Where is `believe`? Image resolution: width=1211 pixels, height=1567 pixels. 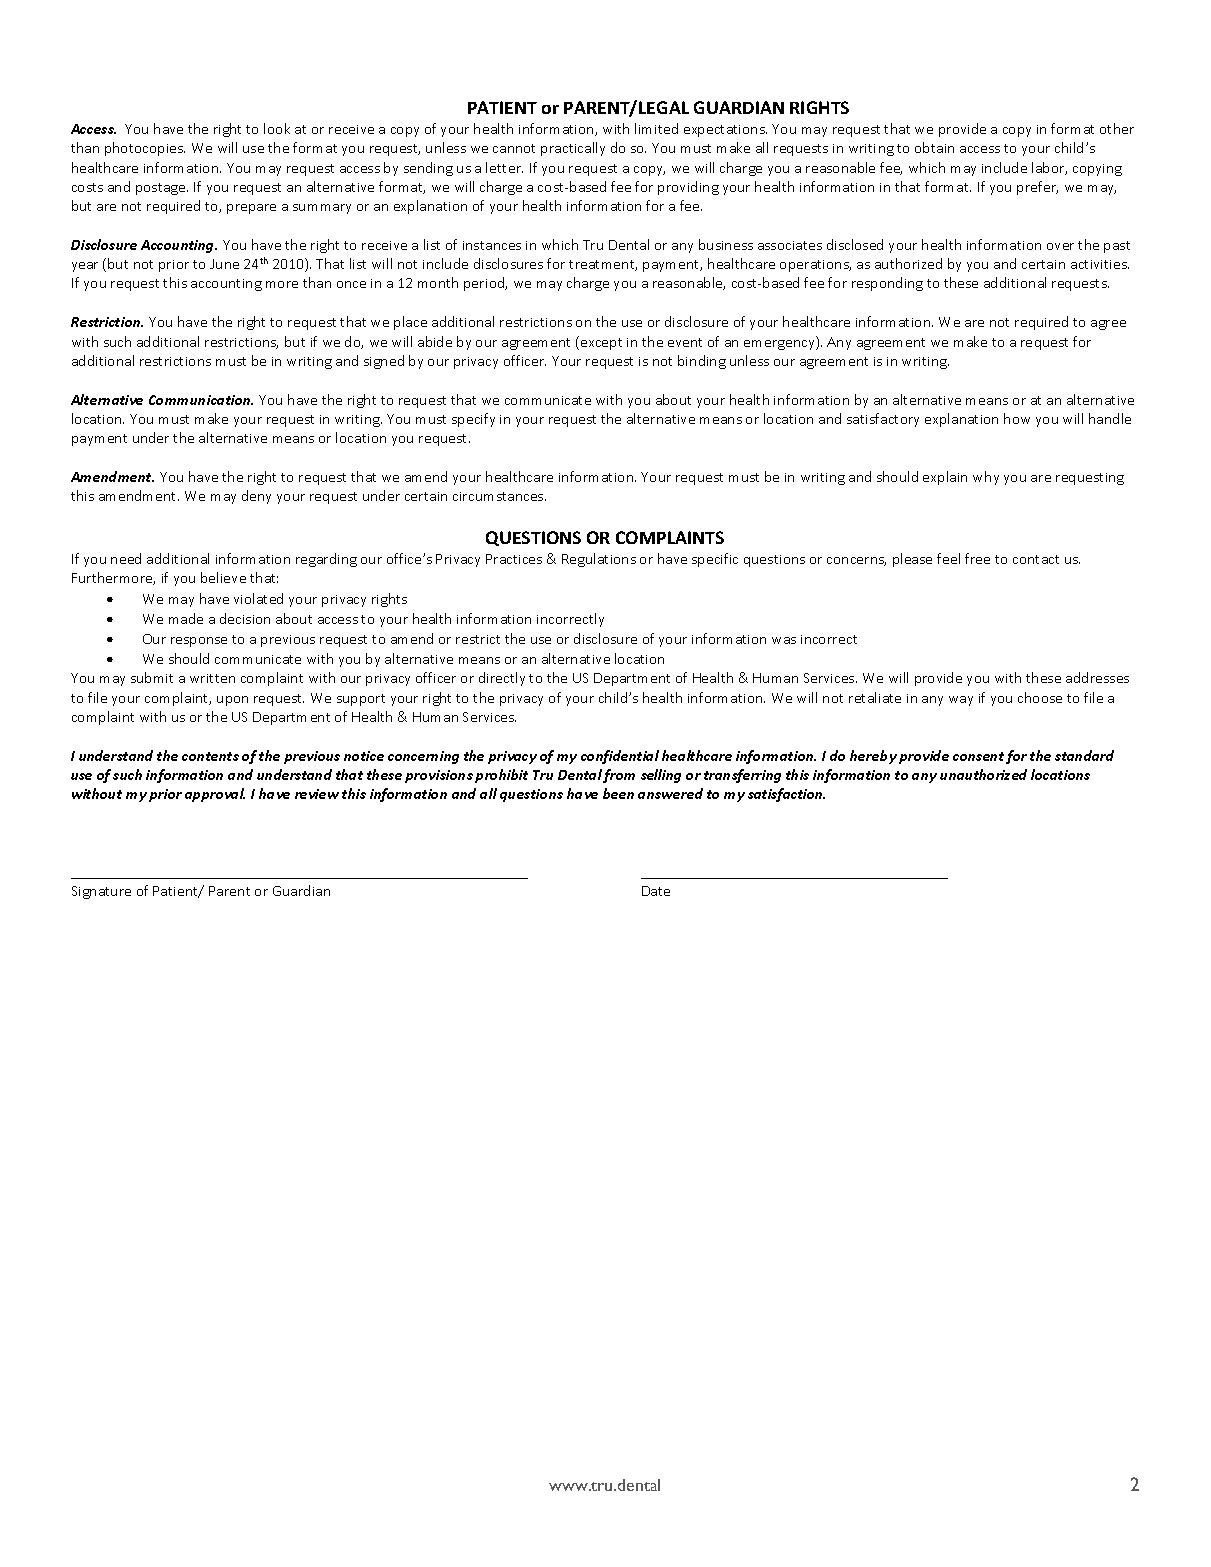
believe is located at coordinates (223, 577).
